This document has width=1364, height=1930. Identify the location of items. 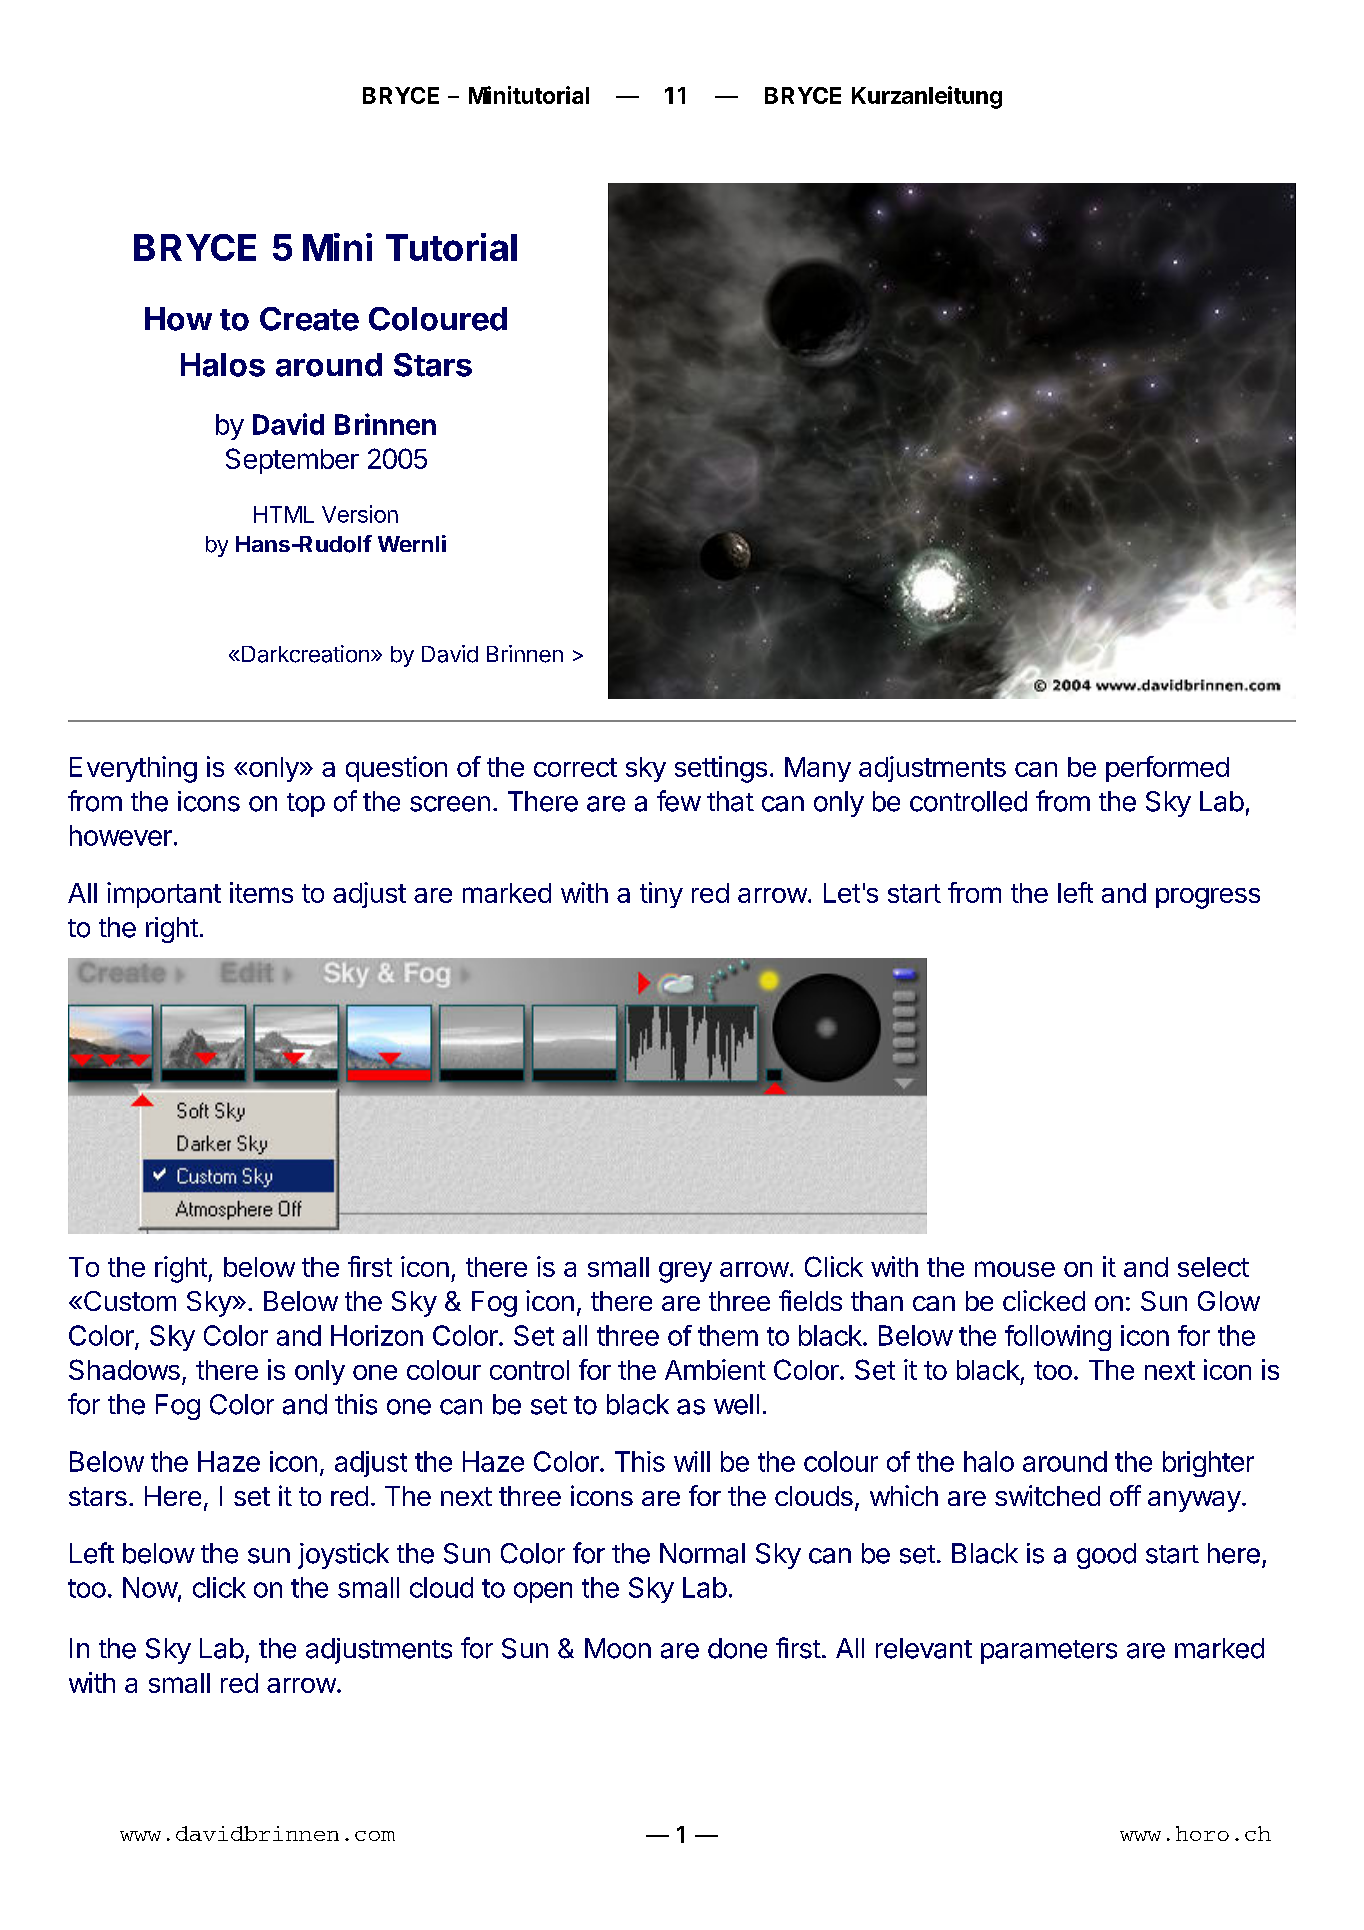
(261, 892).
